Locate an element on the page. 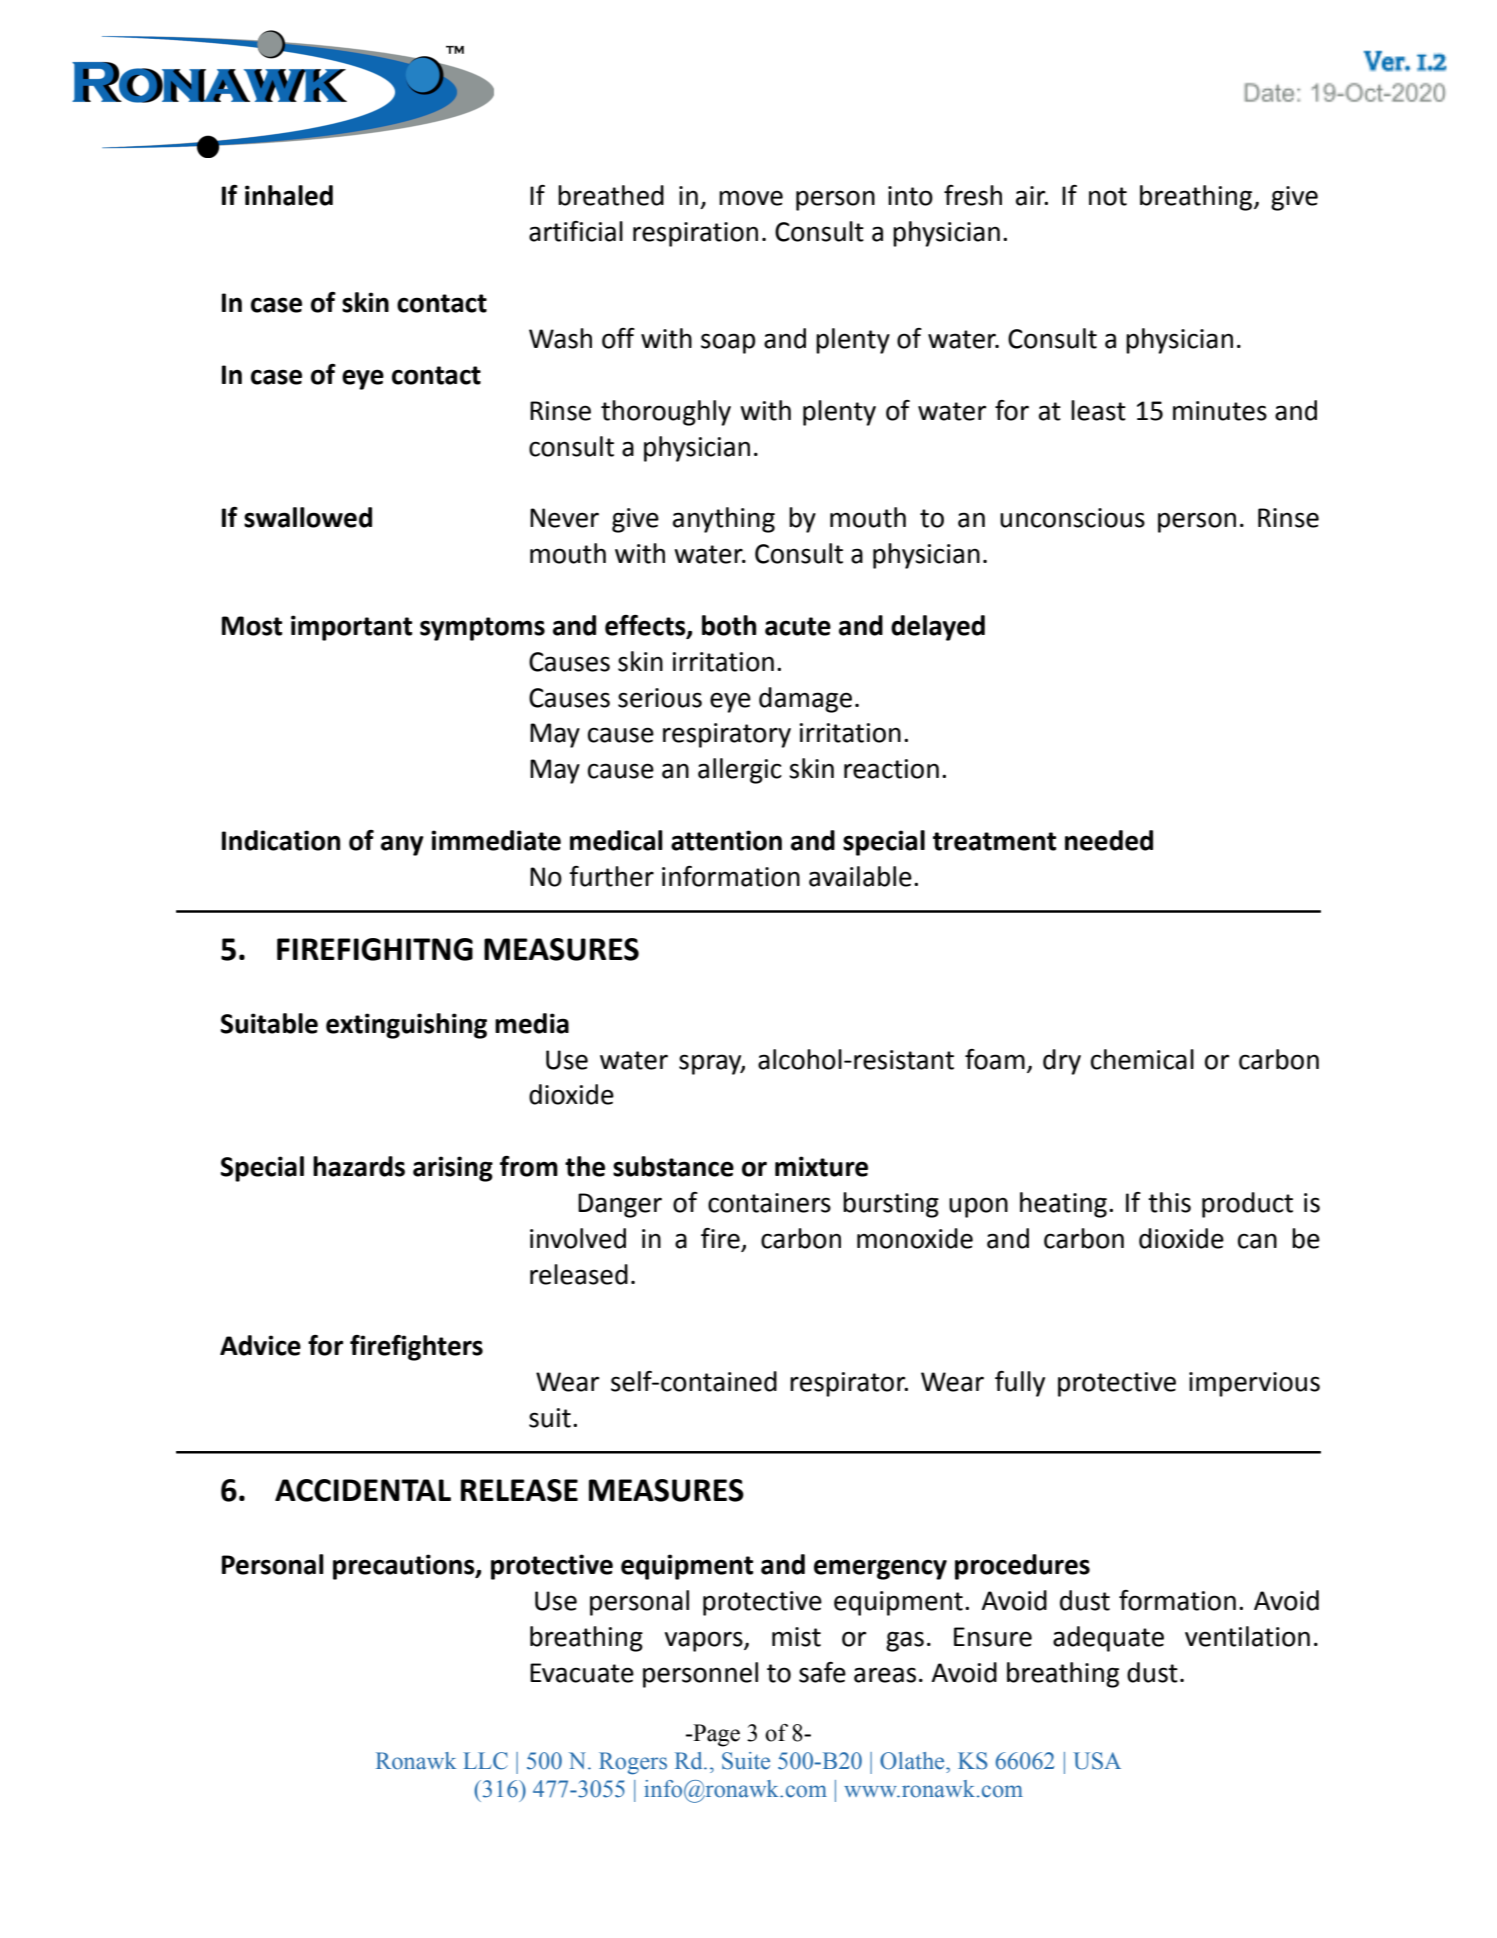  inhaled is located at coordinates (289, 195).
